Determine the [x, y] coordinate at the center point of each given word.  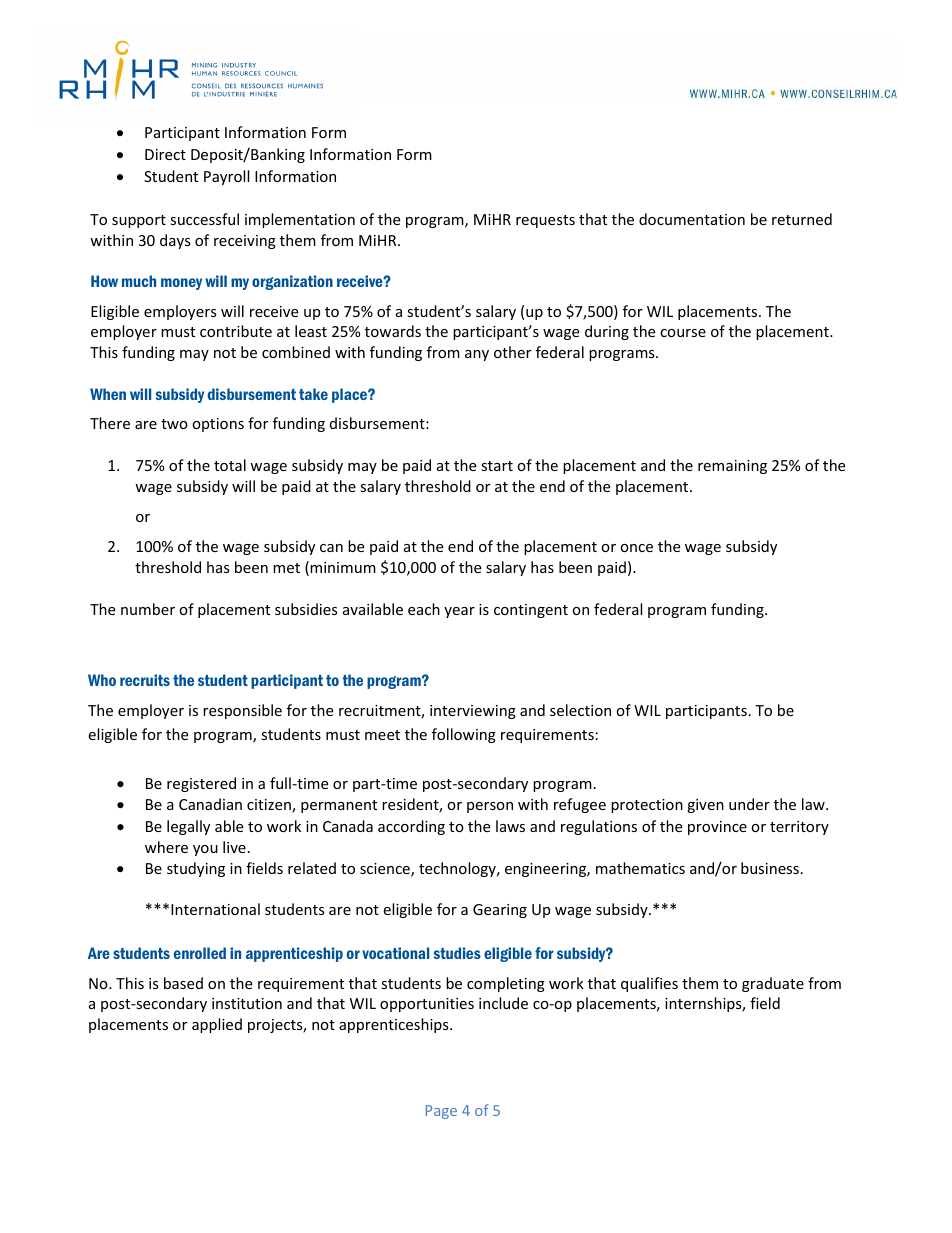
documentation [692, 219]
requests [545, 221]
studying [196, 869]
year [459, 612]
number [148, 609]
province [717, 828]
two [174, 424]
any [477, 355]
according [411, 827]
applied [217, 1025]
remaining [732, 467]
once [636, 548]
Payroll [226, 177]
